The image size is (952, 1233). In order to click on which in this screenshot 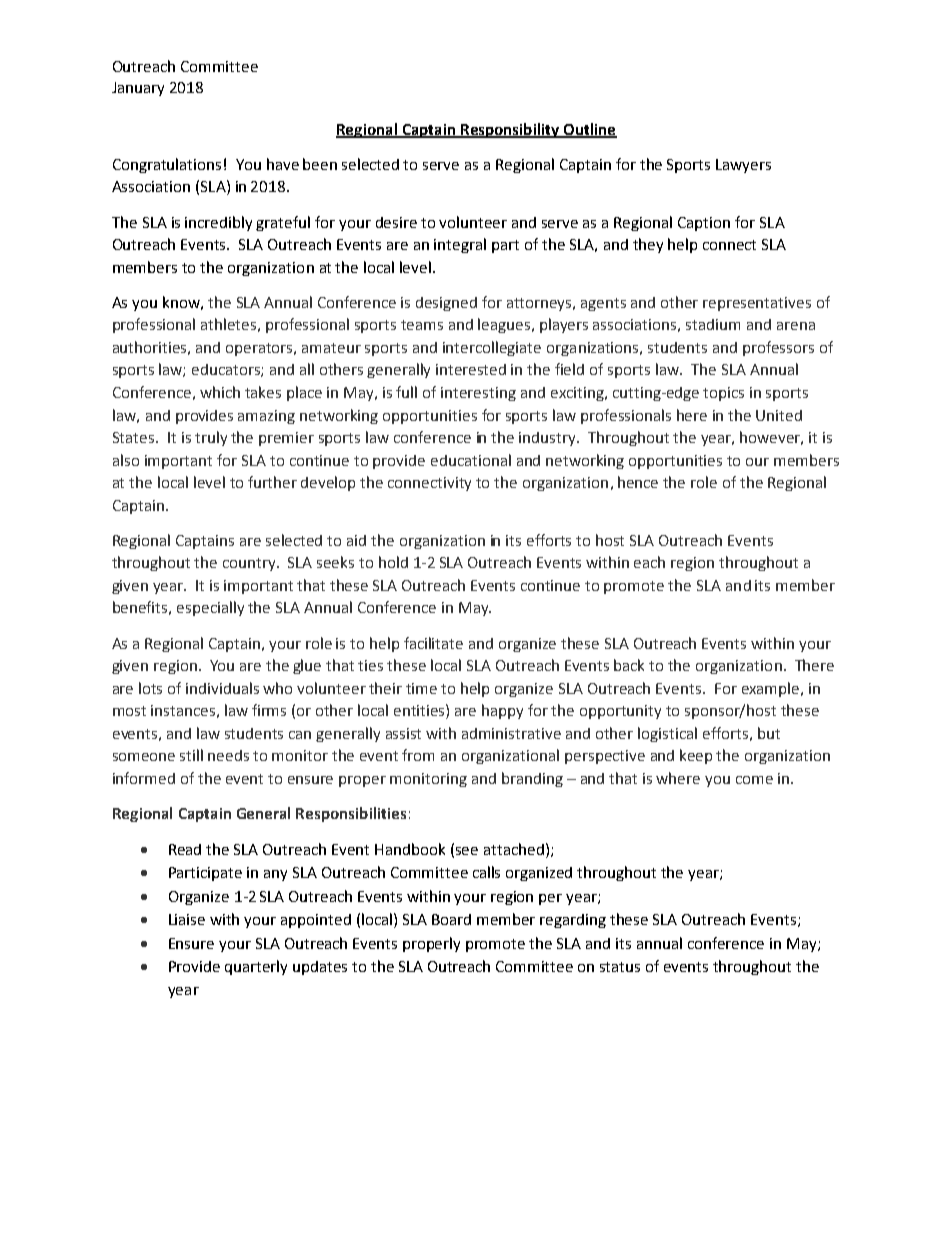, I will do `click(220, 392)`.
